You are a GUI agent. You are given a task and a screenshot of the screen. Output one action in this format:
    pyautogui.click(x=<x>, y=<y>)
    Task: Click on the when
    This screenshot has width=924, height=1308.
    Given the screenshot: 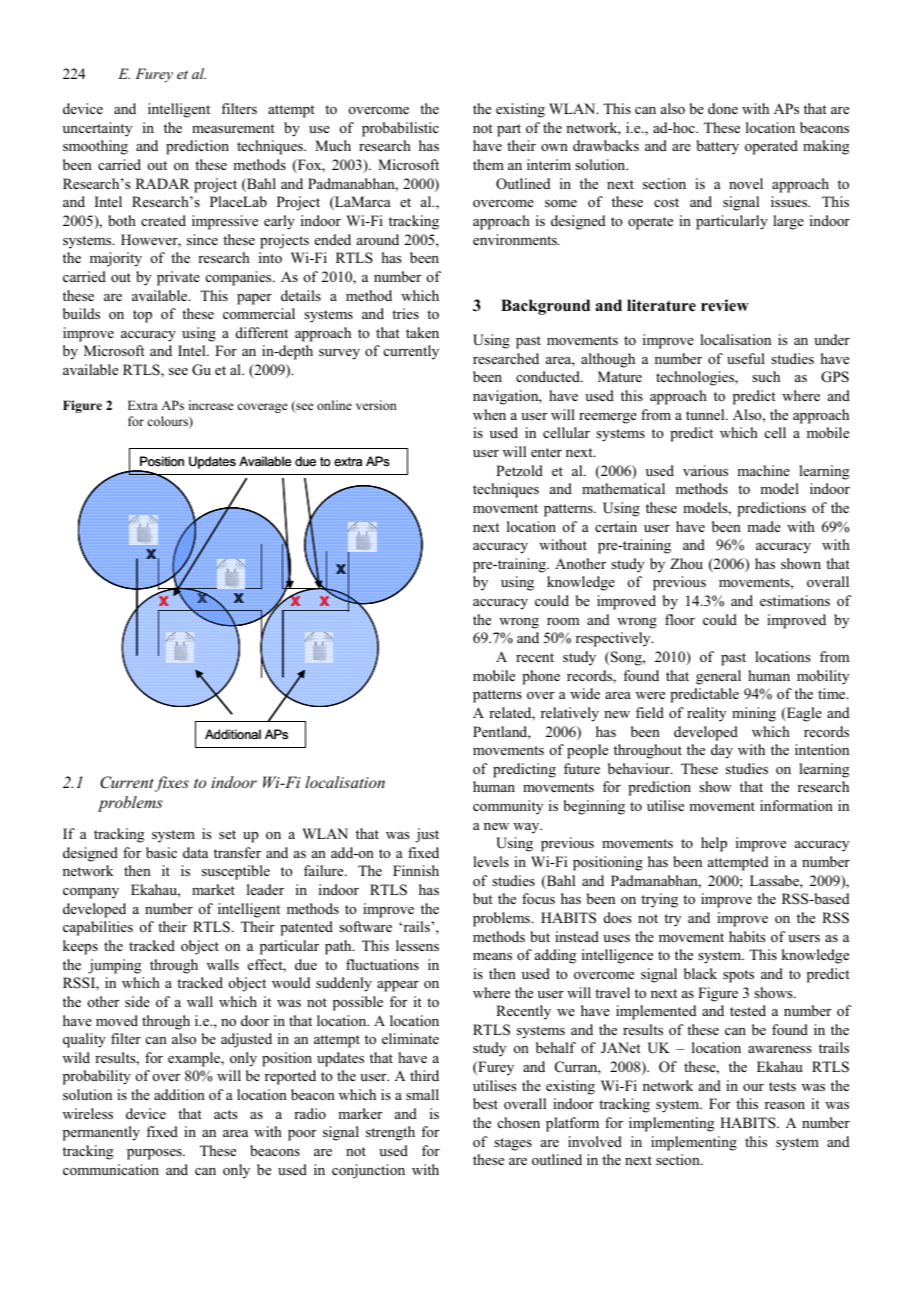 What is the action you would take?
    pyautogui.click(x=489, y=414)
